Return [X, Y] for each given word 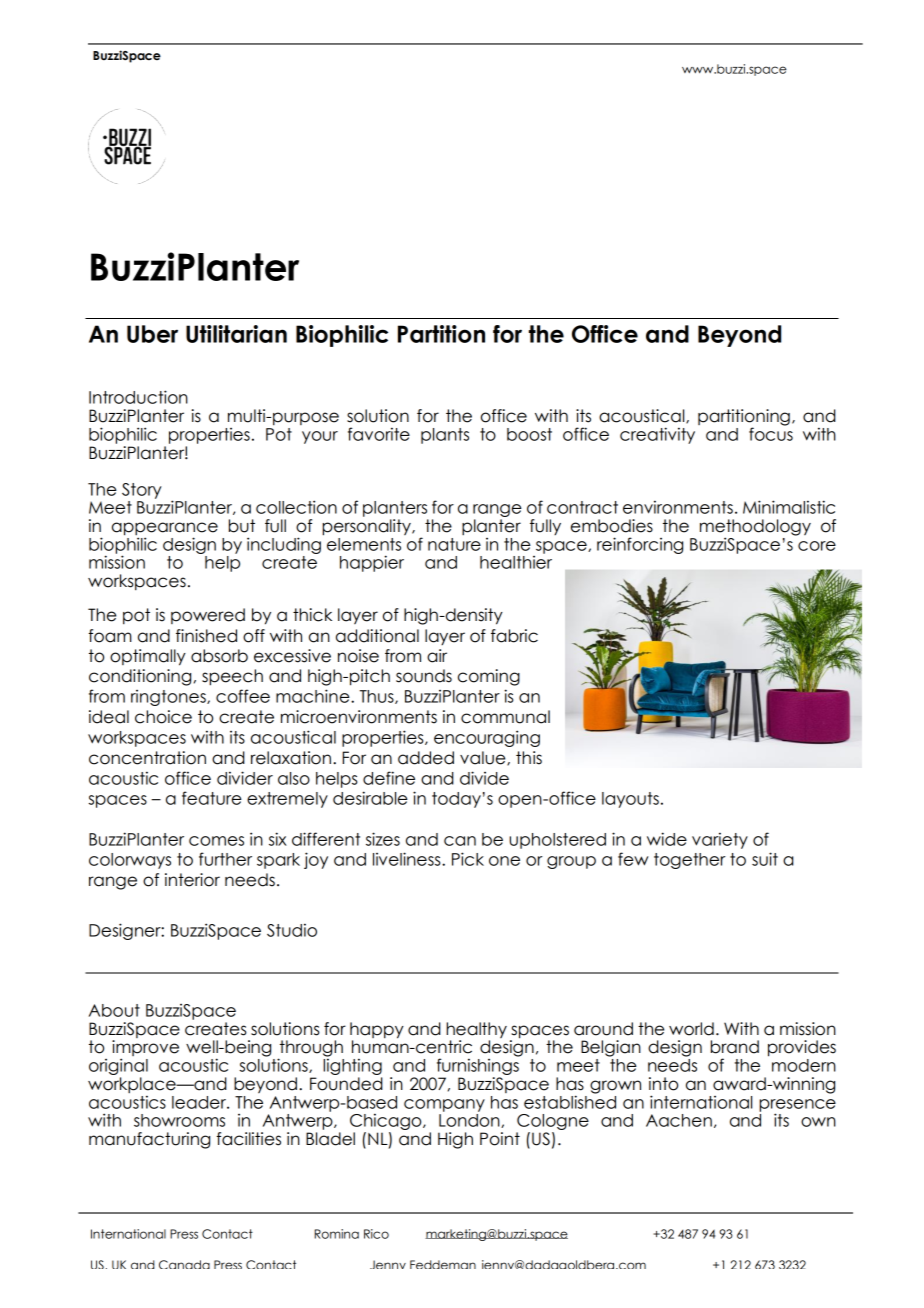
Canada [184, 1264]
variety [720, 840]
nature [454, 544]
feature [212, 798]
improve [145, 1049]
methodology [755, 528]
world [691, 1029]
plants [445, 436]
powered [208, 616]
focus [771, 433]
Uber [152, 334]
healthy [476, 1031]
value [484, 758]
